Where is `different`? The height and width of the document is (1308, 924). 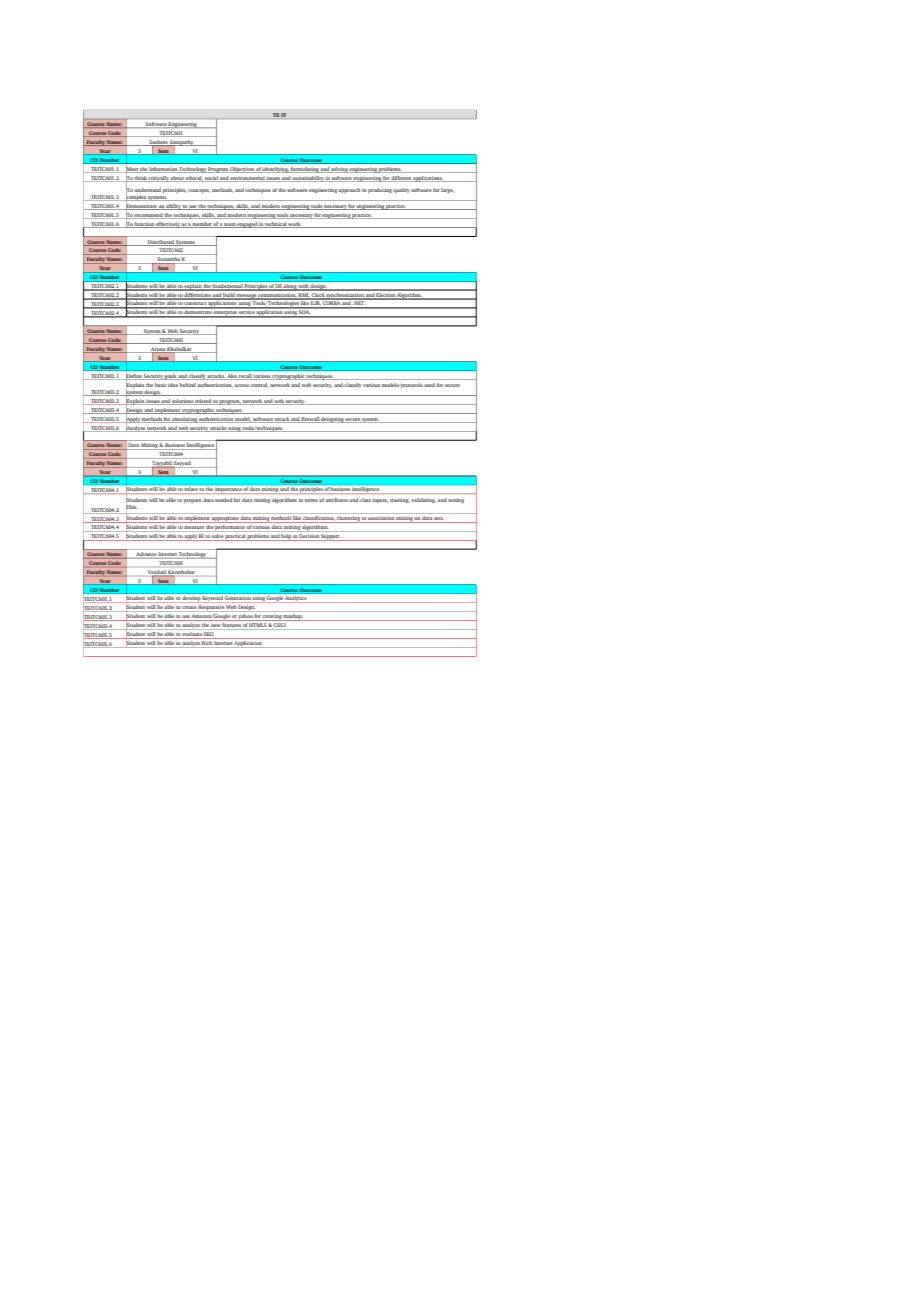
different is located at coordinates (401, 179).
